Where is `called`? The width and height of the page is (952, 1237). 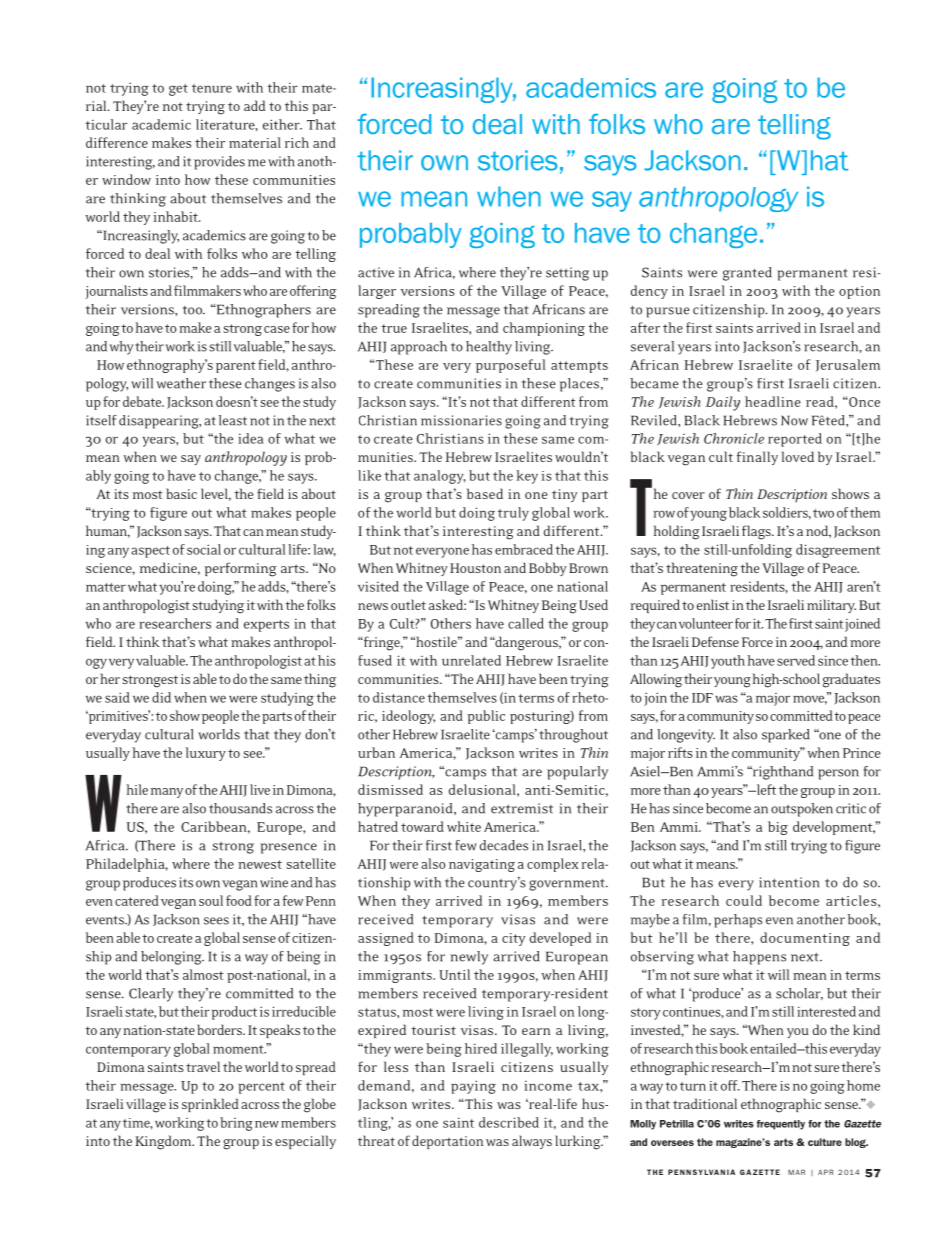
called is located at coordinates (526, 623).
